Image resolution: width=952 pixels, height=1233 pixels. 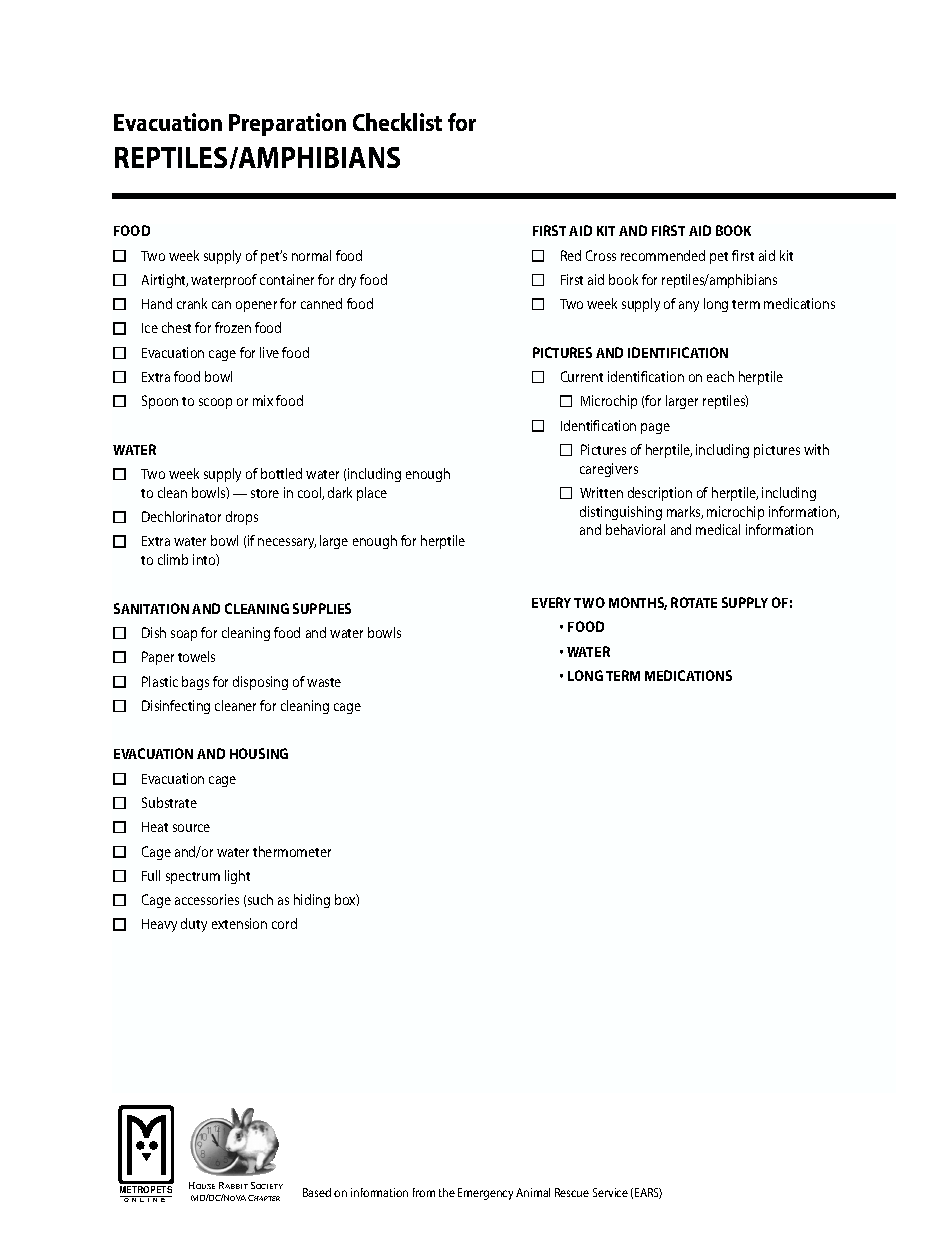 I want to click on ROTATE, so click(x=694, y=602).
